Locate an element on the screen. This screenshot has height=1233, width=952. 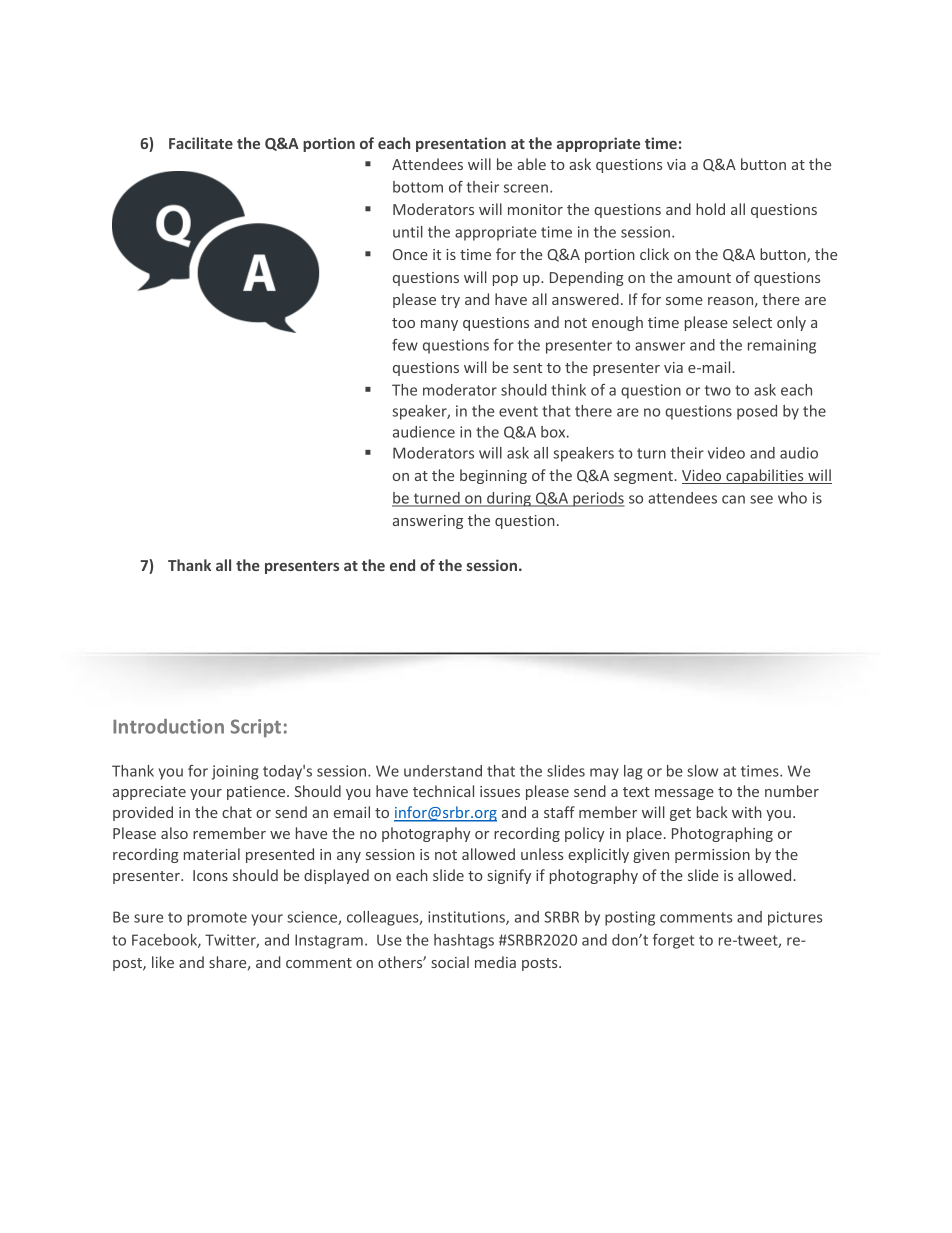
able is located at coordinates (531, 164).
